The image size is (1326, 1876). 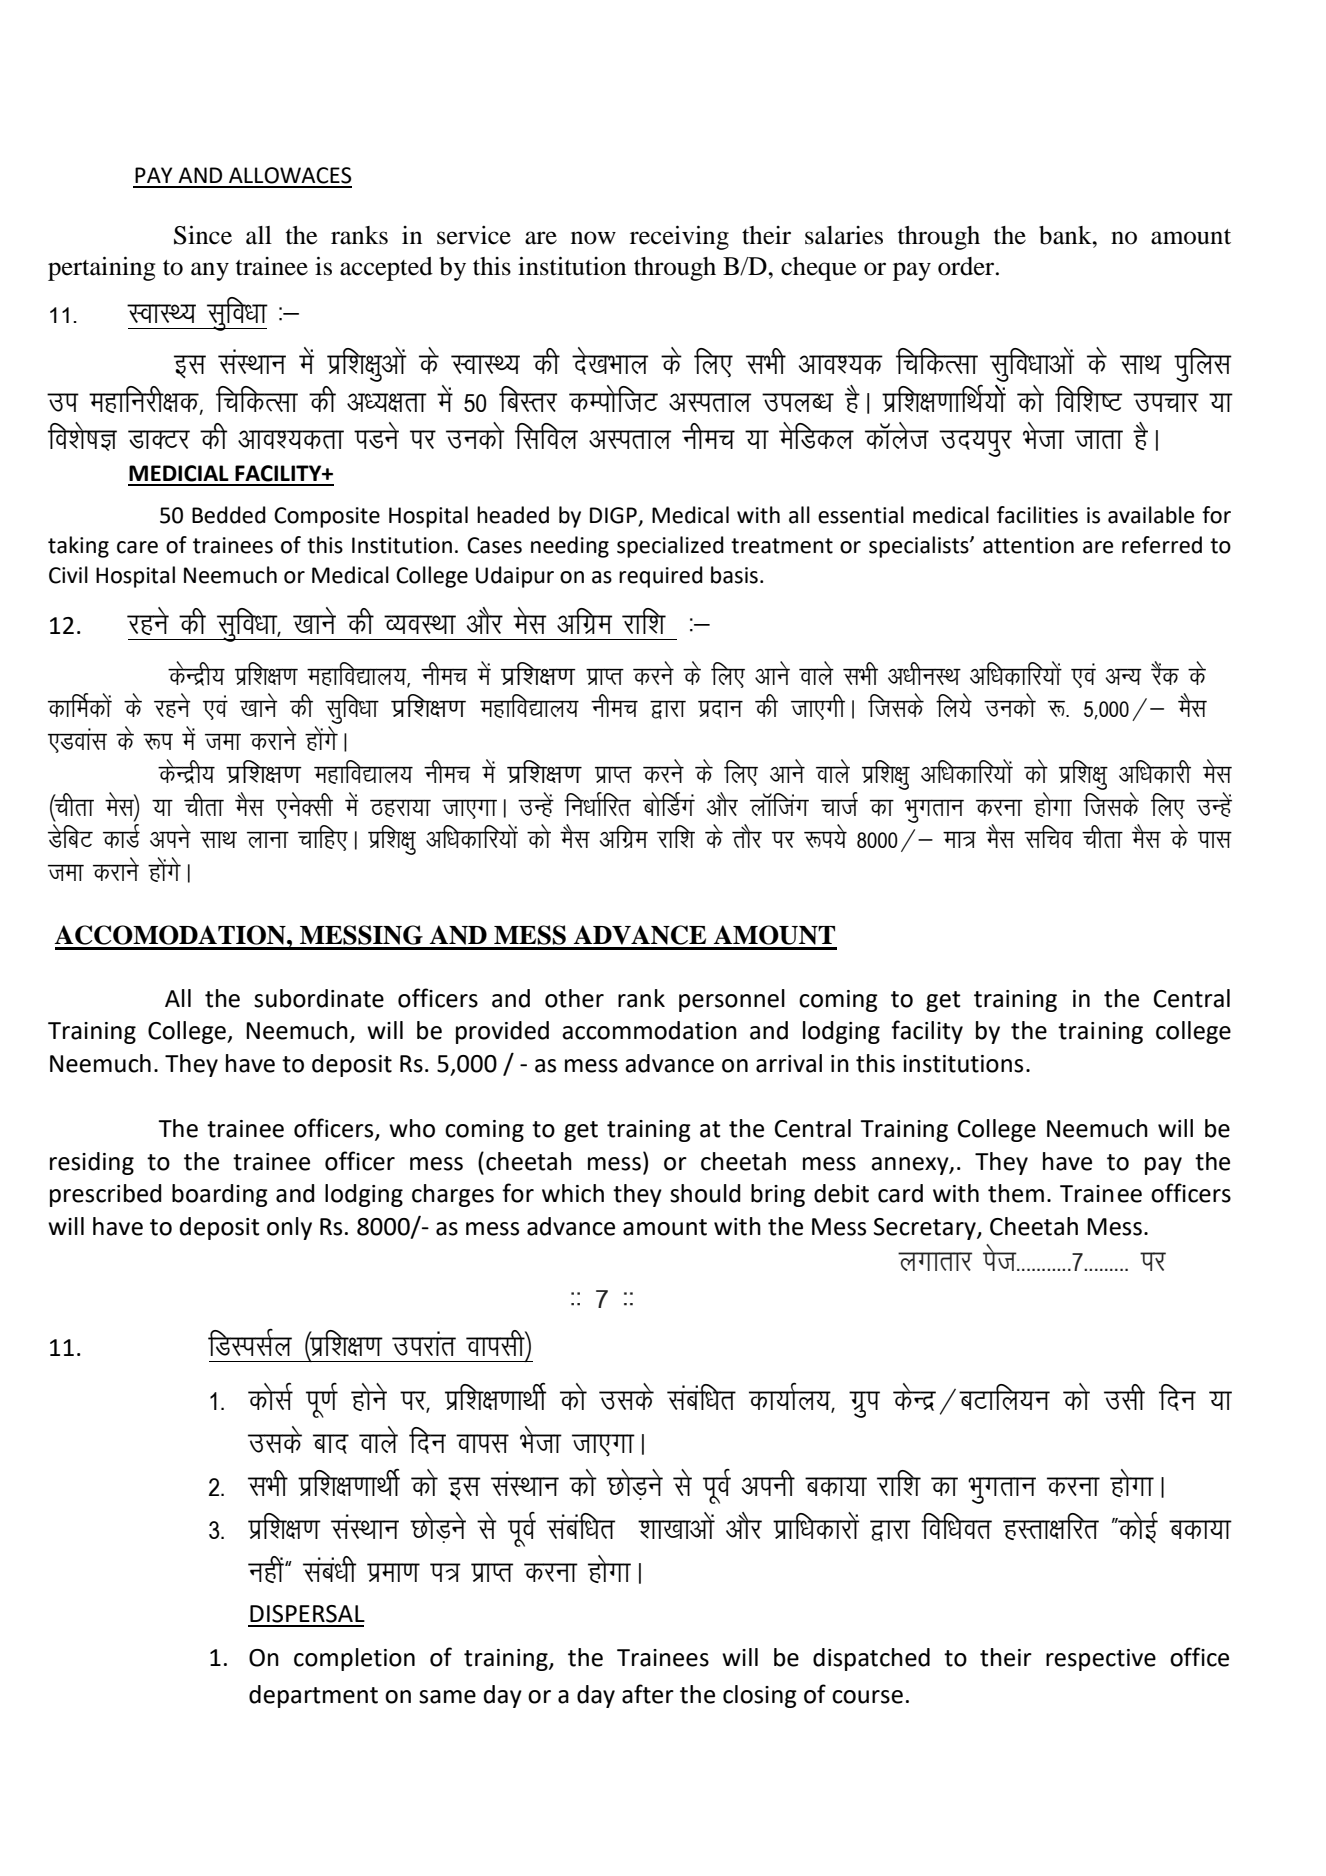 What do you see at coordinates (789, 1063) in the page?
I see `arrival` at bounding box center [789, 1063].
